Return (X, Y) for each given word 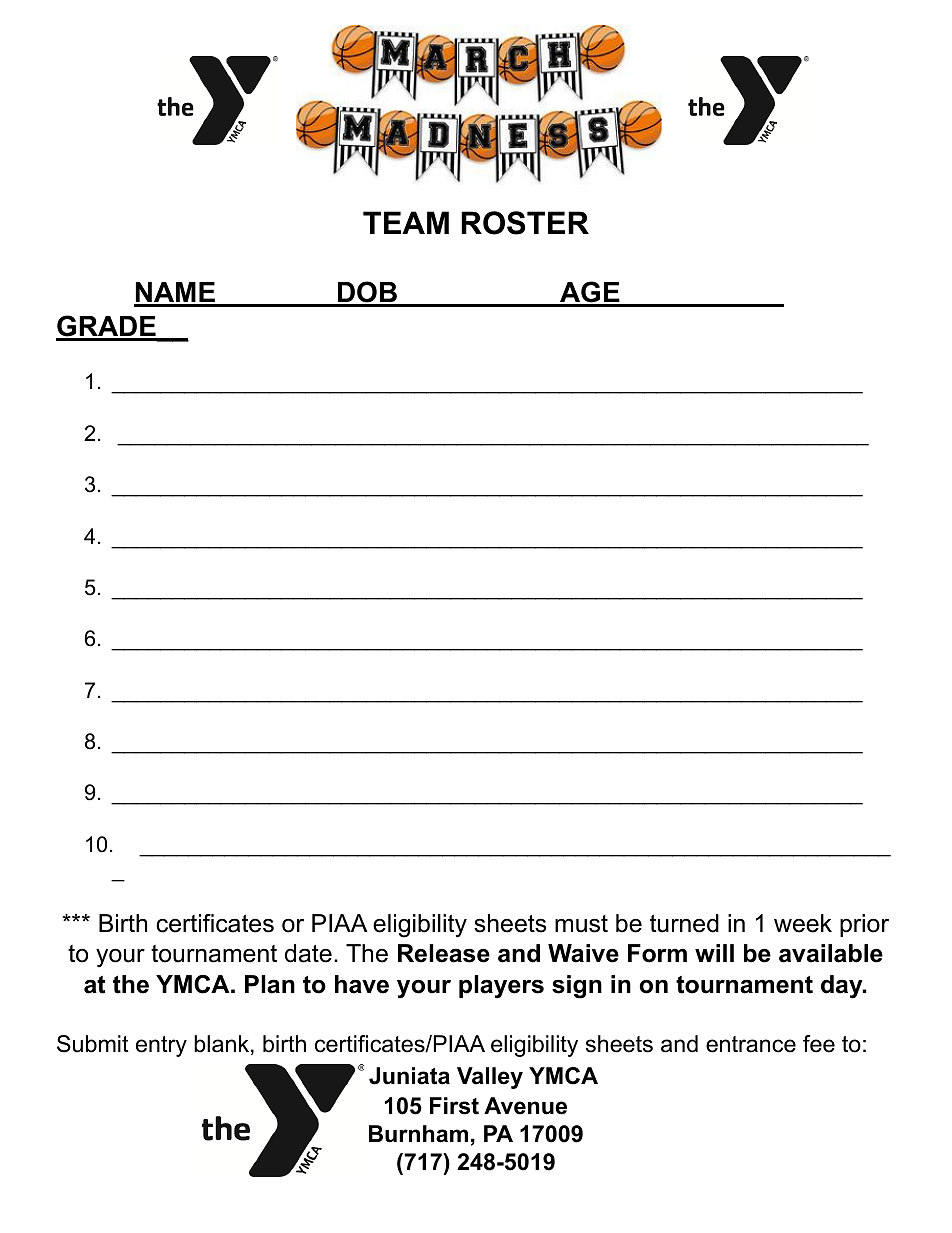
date (308, 953)
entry (161, 1046)
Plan (270, 984)
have (362, 984)
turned (684, 923)
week (803, 923)
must (581, 924)
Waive (583, 953)
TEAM (406, 222)
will (714, 953)
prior (864, 925)
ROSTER (525, 223)
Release (444, 953)
